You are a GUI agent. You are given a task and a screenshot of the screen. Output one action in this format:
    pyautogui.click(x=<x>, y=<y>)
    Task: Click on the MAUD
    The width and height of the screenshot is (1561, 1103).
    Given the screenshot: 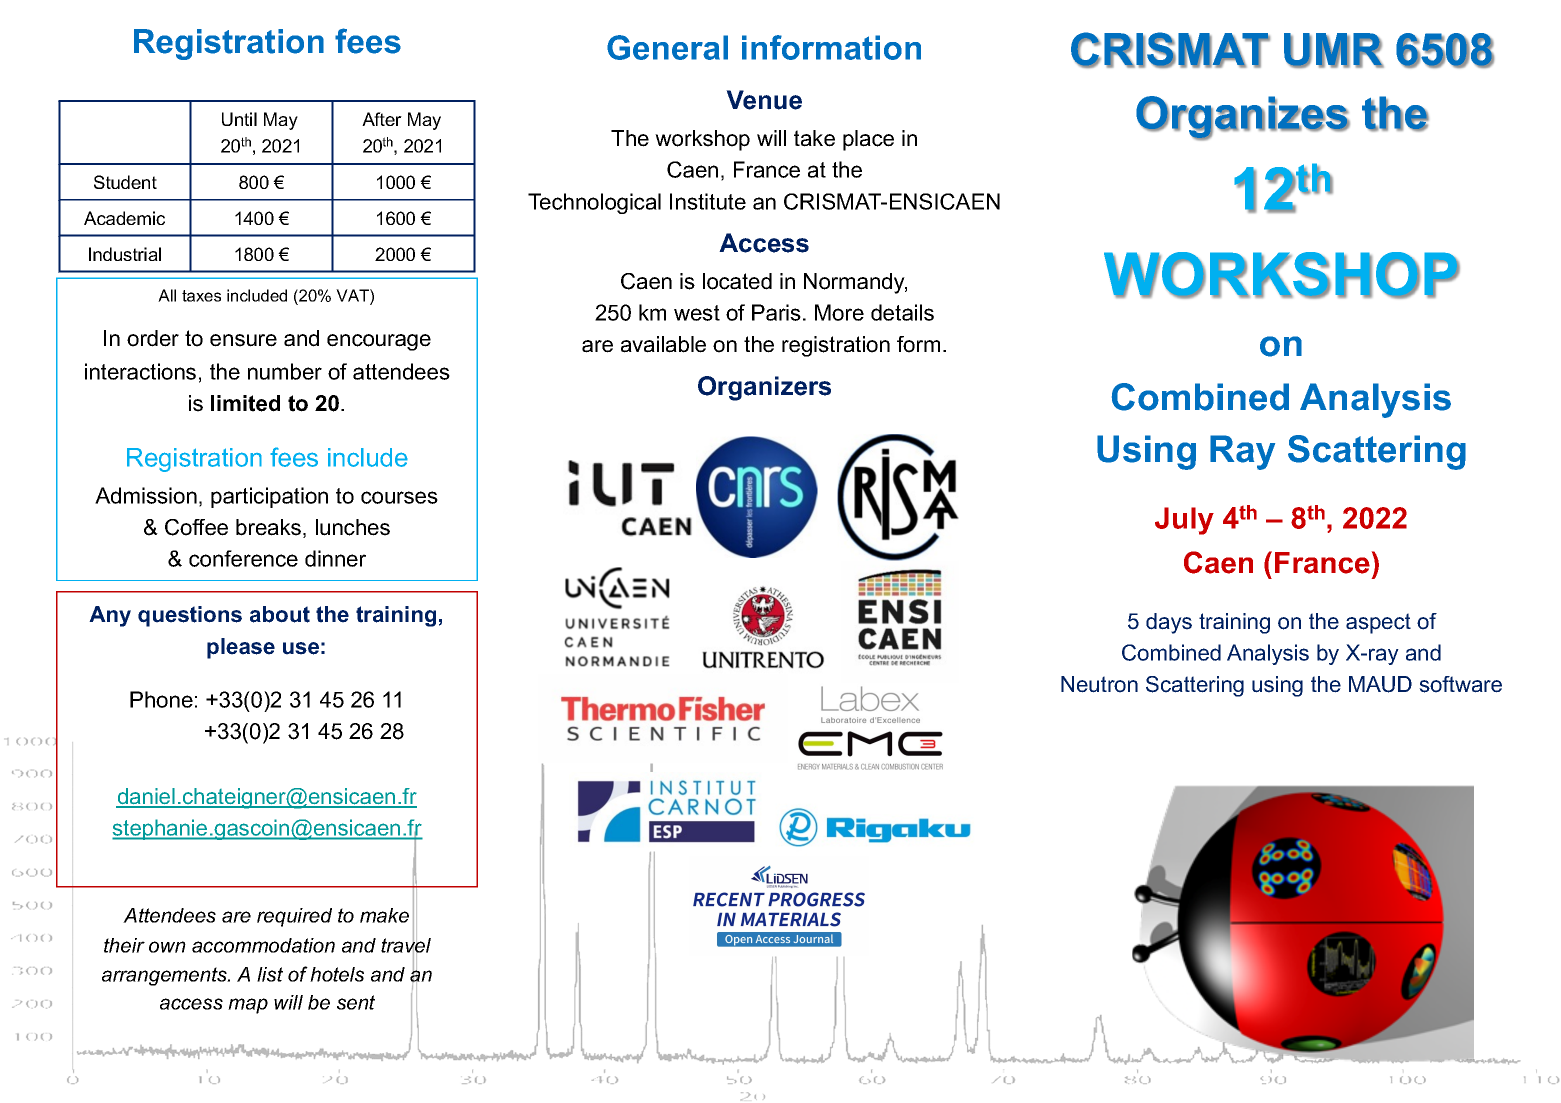 What is the action you would take?
    pyautogui.click(x=1380, y=684)
